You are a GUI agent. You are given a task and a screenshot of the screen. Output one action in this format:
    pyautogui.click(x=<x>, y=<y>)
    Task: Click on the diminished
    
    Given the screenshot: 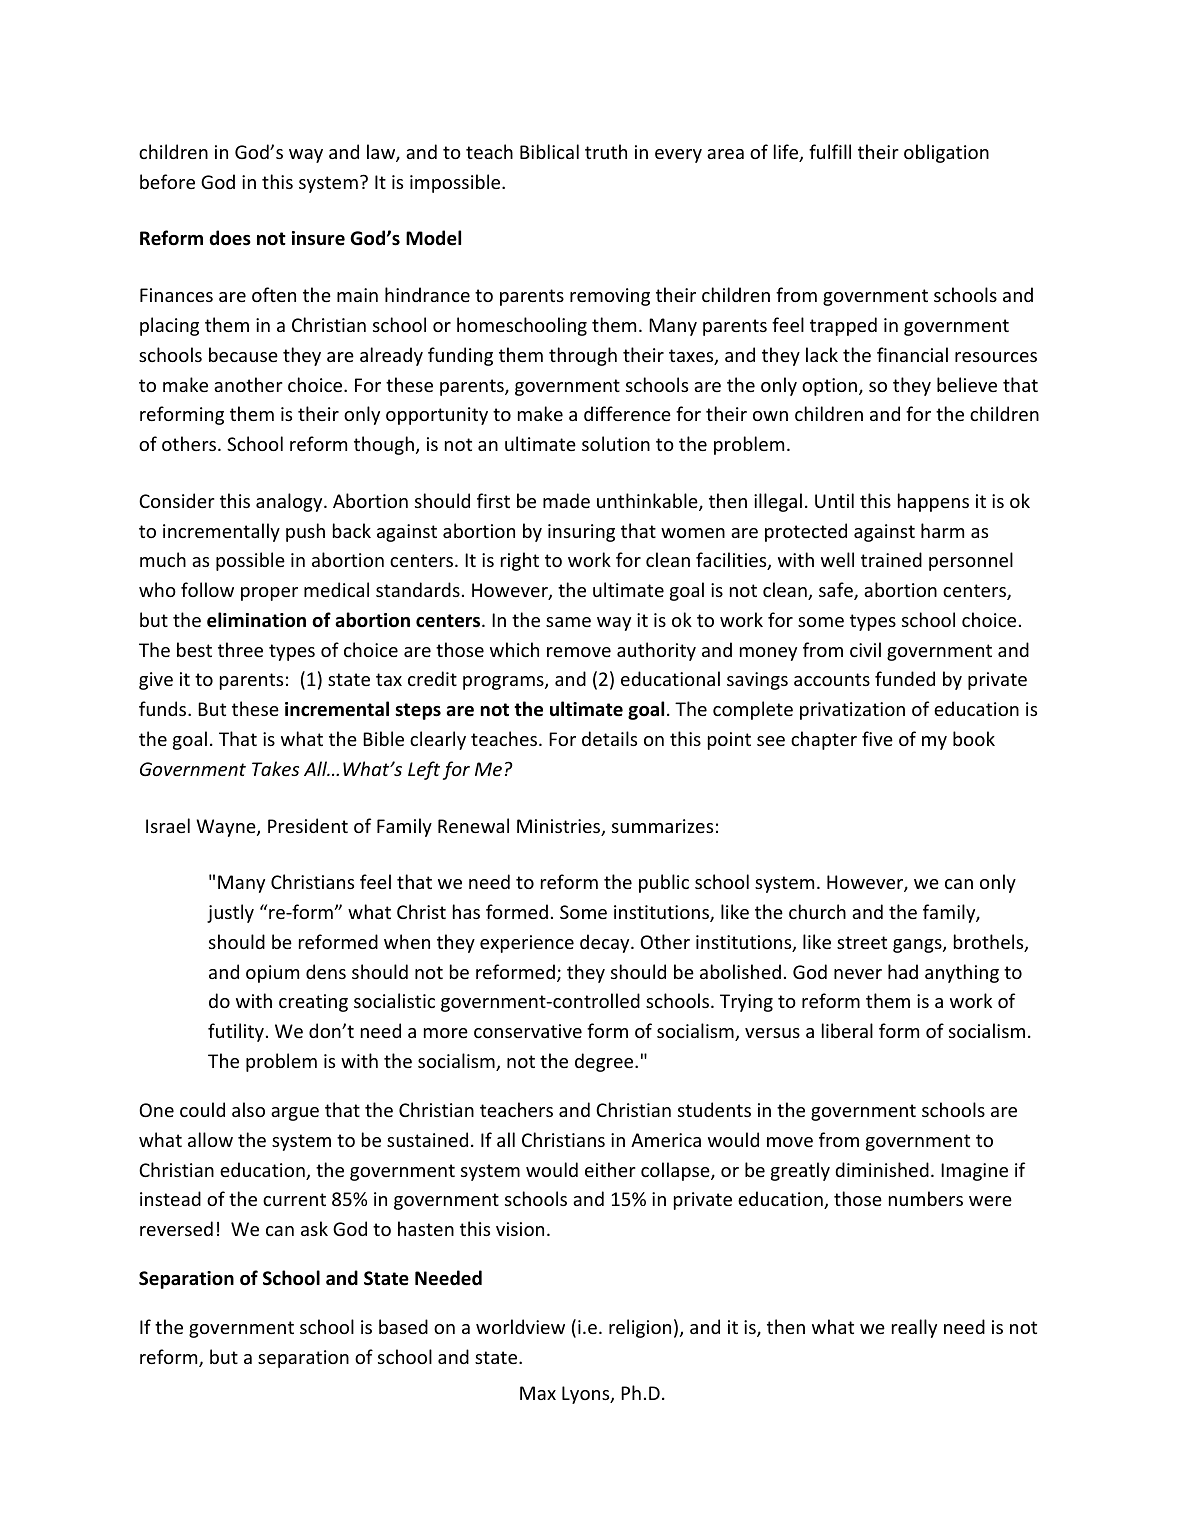 What is the action you would take?
    pyautogui.click(x=882, y=1169)
